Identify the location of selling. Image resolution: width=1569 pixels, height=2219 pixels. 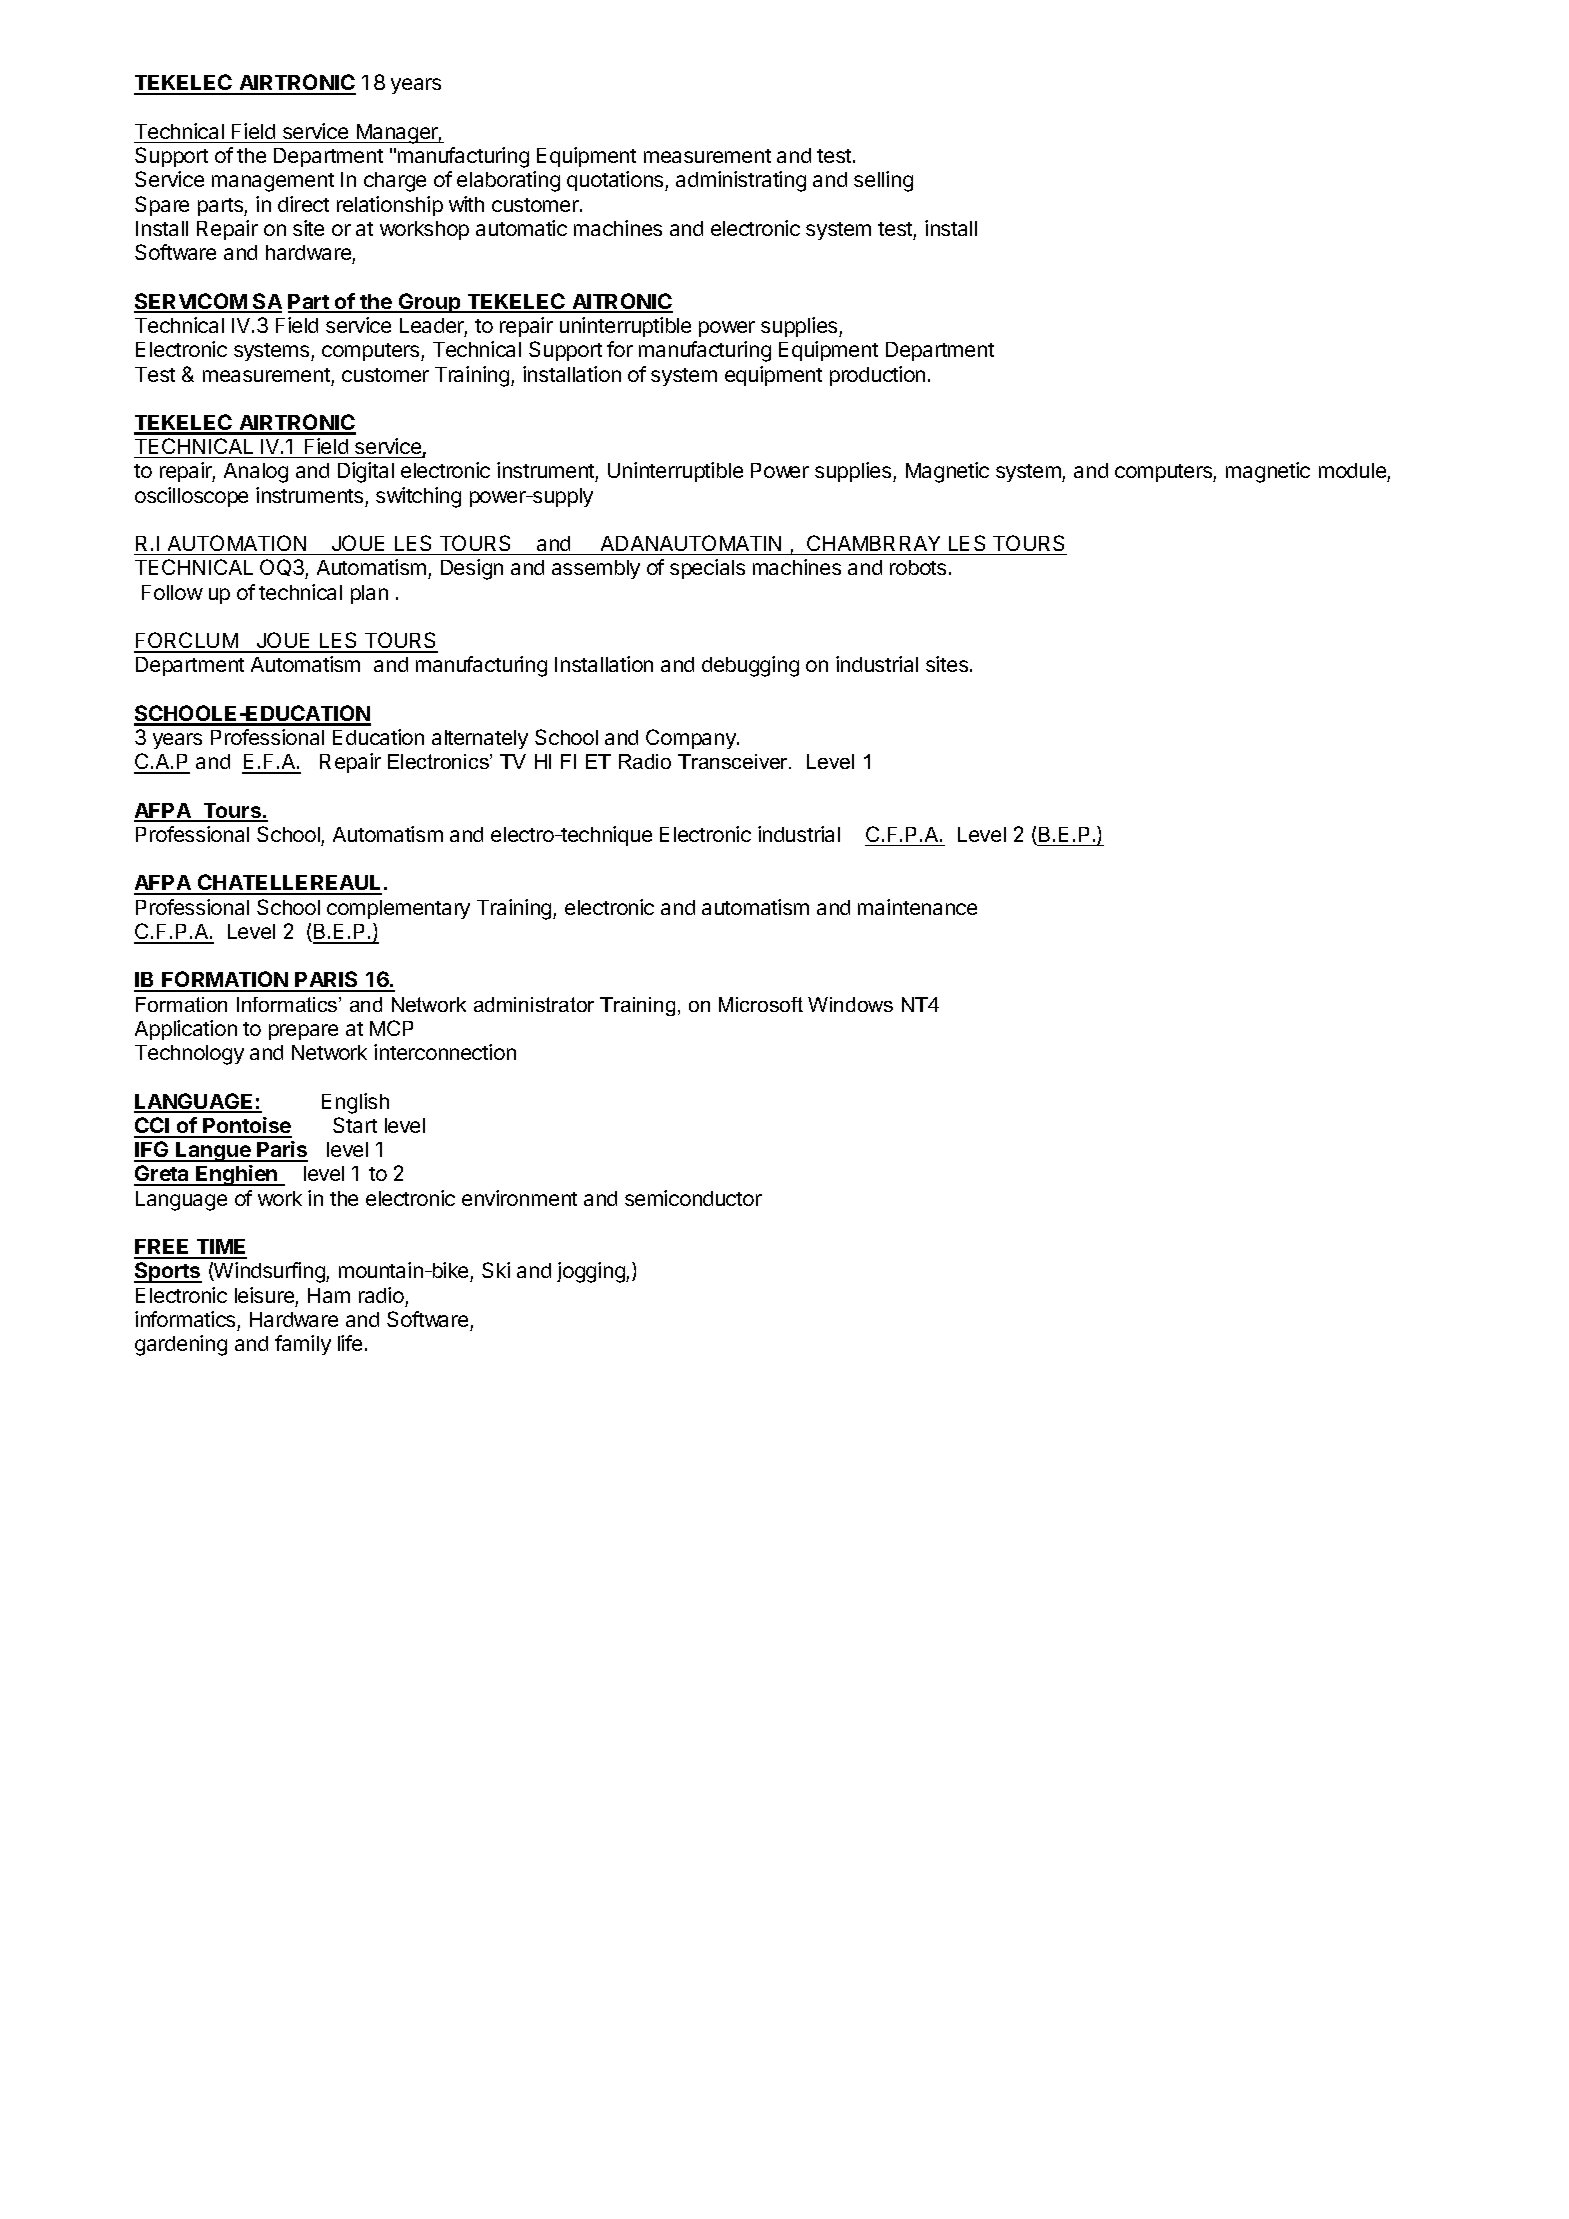
(883, 181).
